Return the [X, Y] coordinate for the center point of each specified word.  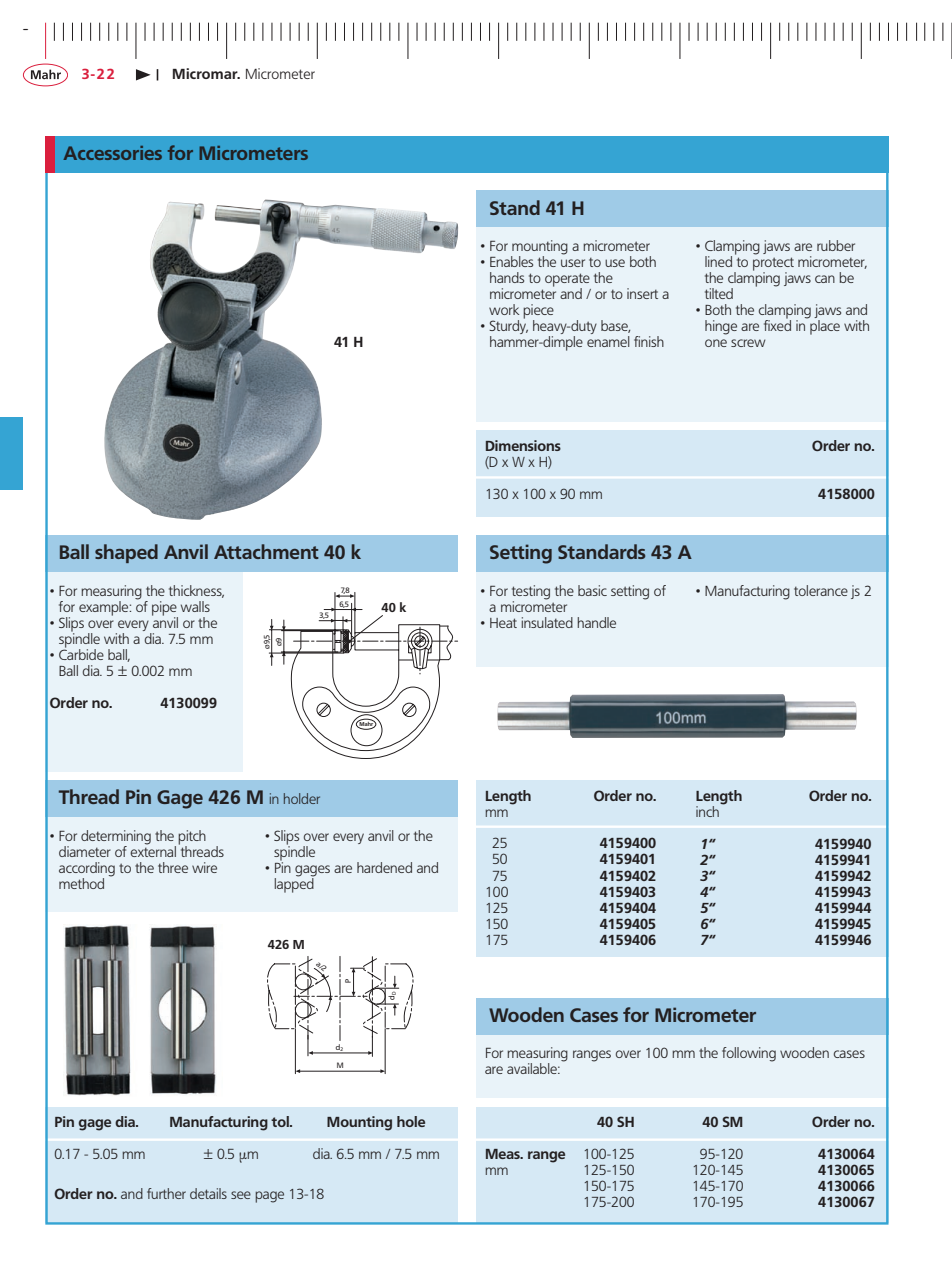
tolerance [821, 590]
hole [411, 1121]
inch [708, 810]
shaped [126, 553]
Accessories [112, 153]
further [166, 1193]
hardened [384, 867]
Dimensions [523, 445]
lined [718, 261]
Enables [511, 261]
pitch [192, 838]
